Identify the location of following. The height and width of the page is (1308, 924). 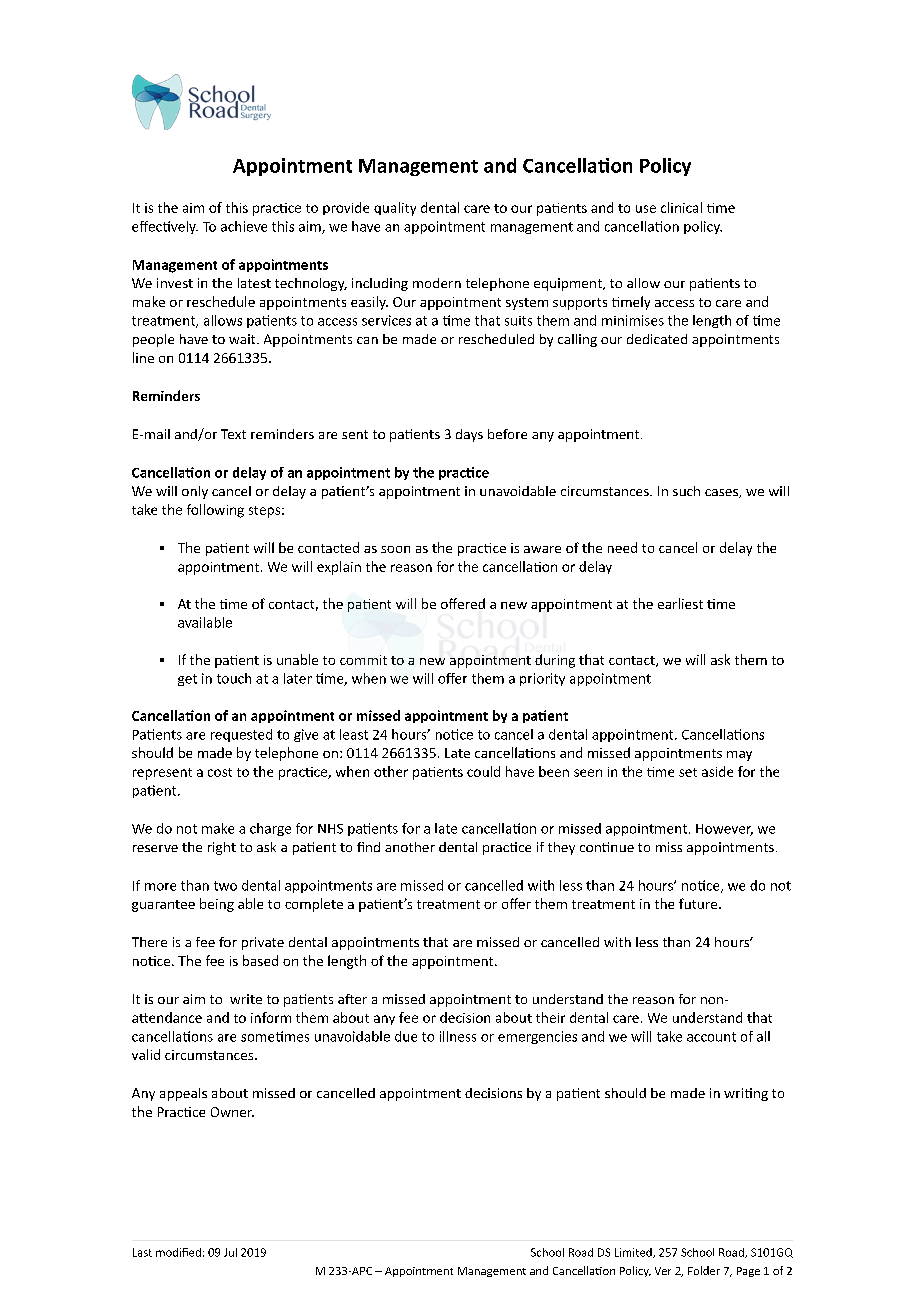
(215, 511).
